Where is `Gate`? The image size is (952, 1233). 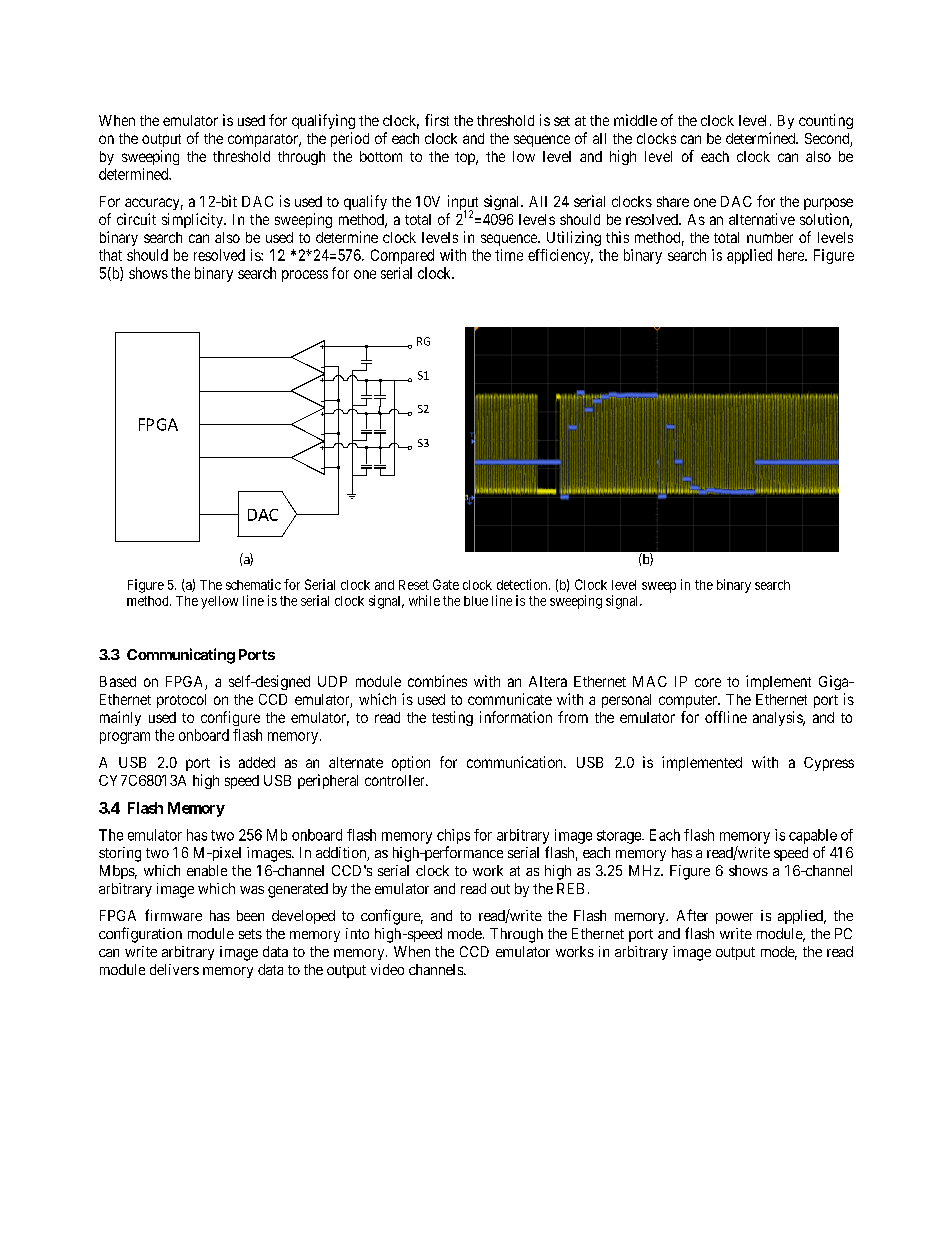 Gate is located at coordinates (446, 584).
